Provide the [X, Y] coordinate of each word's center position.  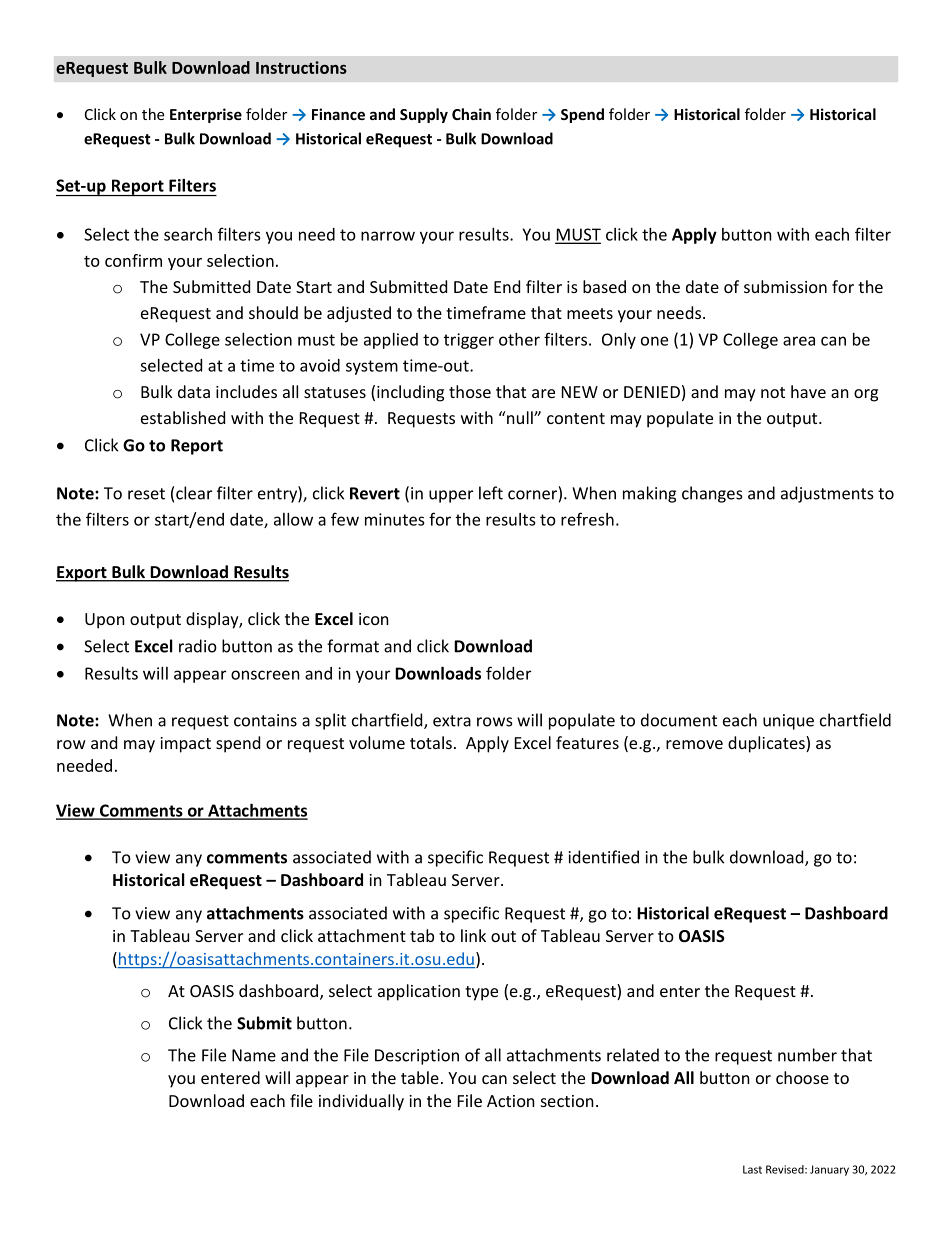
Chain [471, 114]
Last [752, 1169]
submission [785, 286]
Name [254, 1055]
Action [511, 1101]
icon [374, 619]
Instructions [301, 67]
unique [788, 722]
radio [198, 646]
